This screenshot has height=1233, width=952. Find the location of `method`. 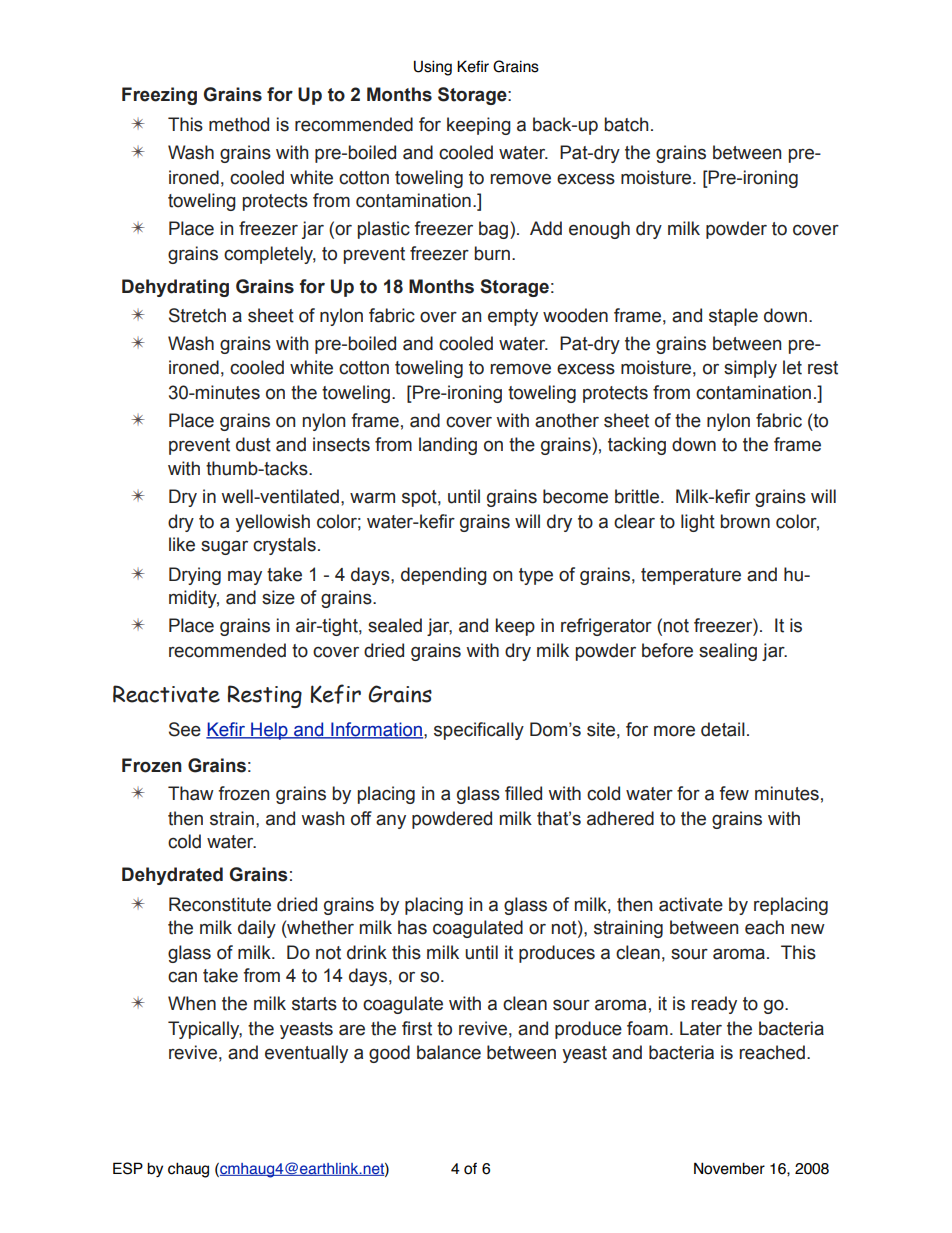

method is located at coordinates (239, 124).
